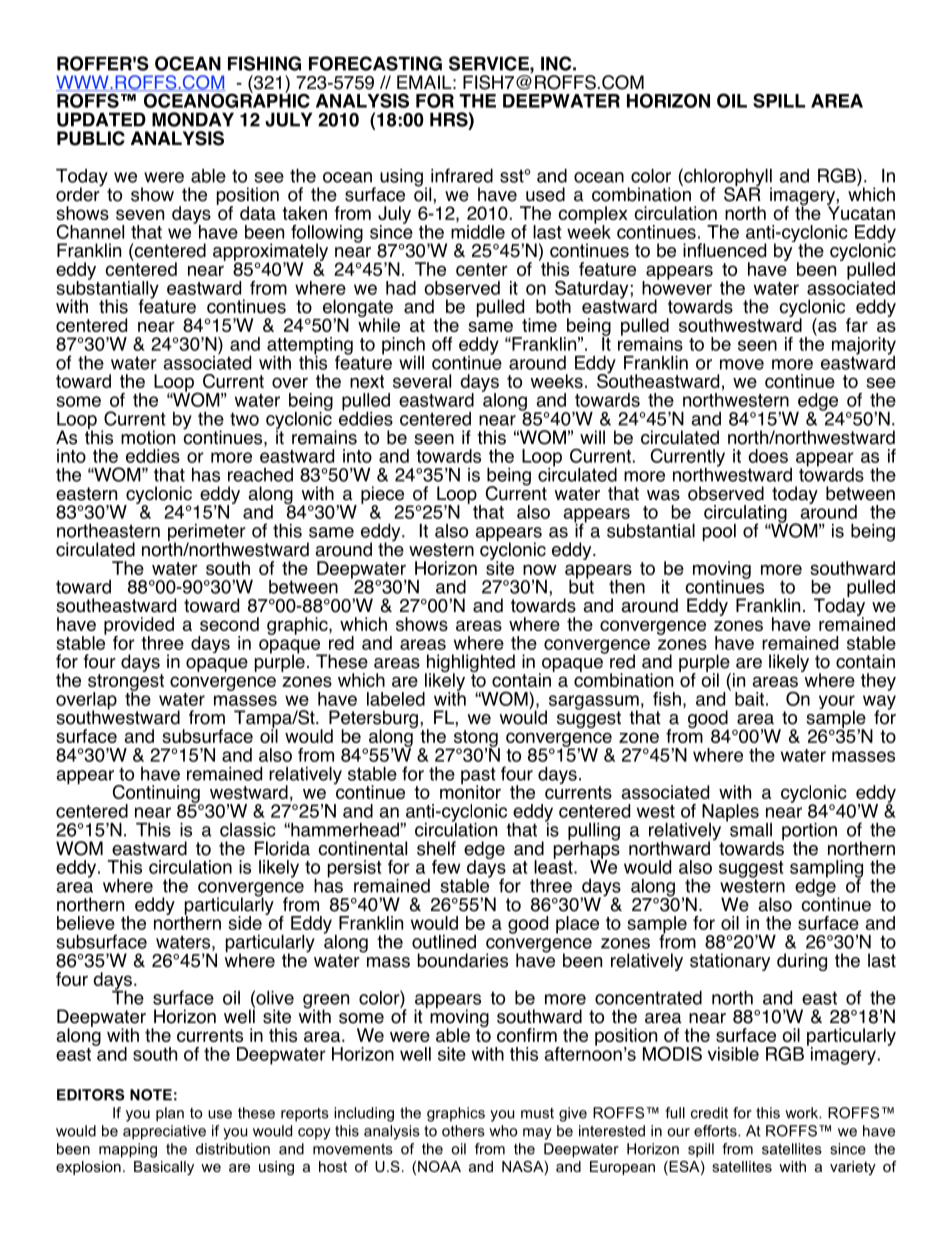 Image resolution: width=952 pixels, height=1233 pixels. Describe the element at coordinates (463, 1131) in the page. I see `others` at that location.
